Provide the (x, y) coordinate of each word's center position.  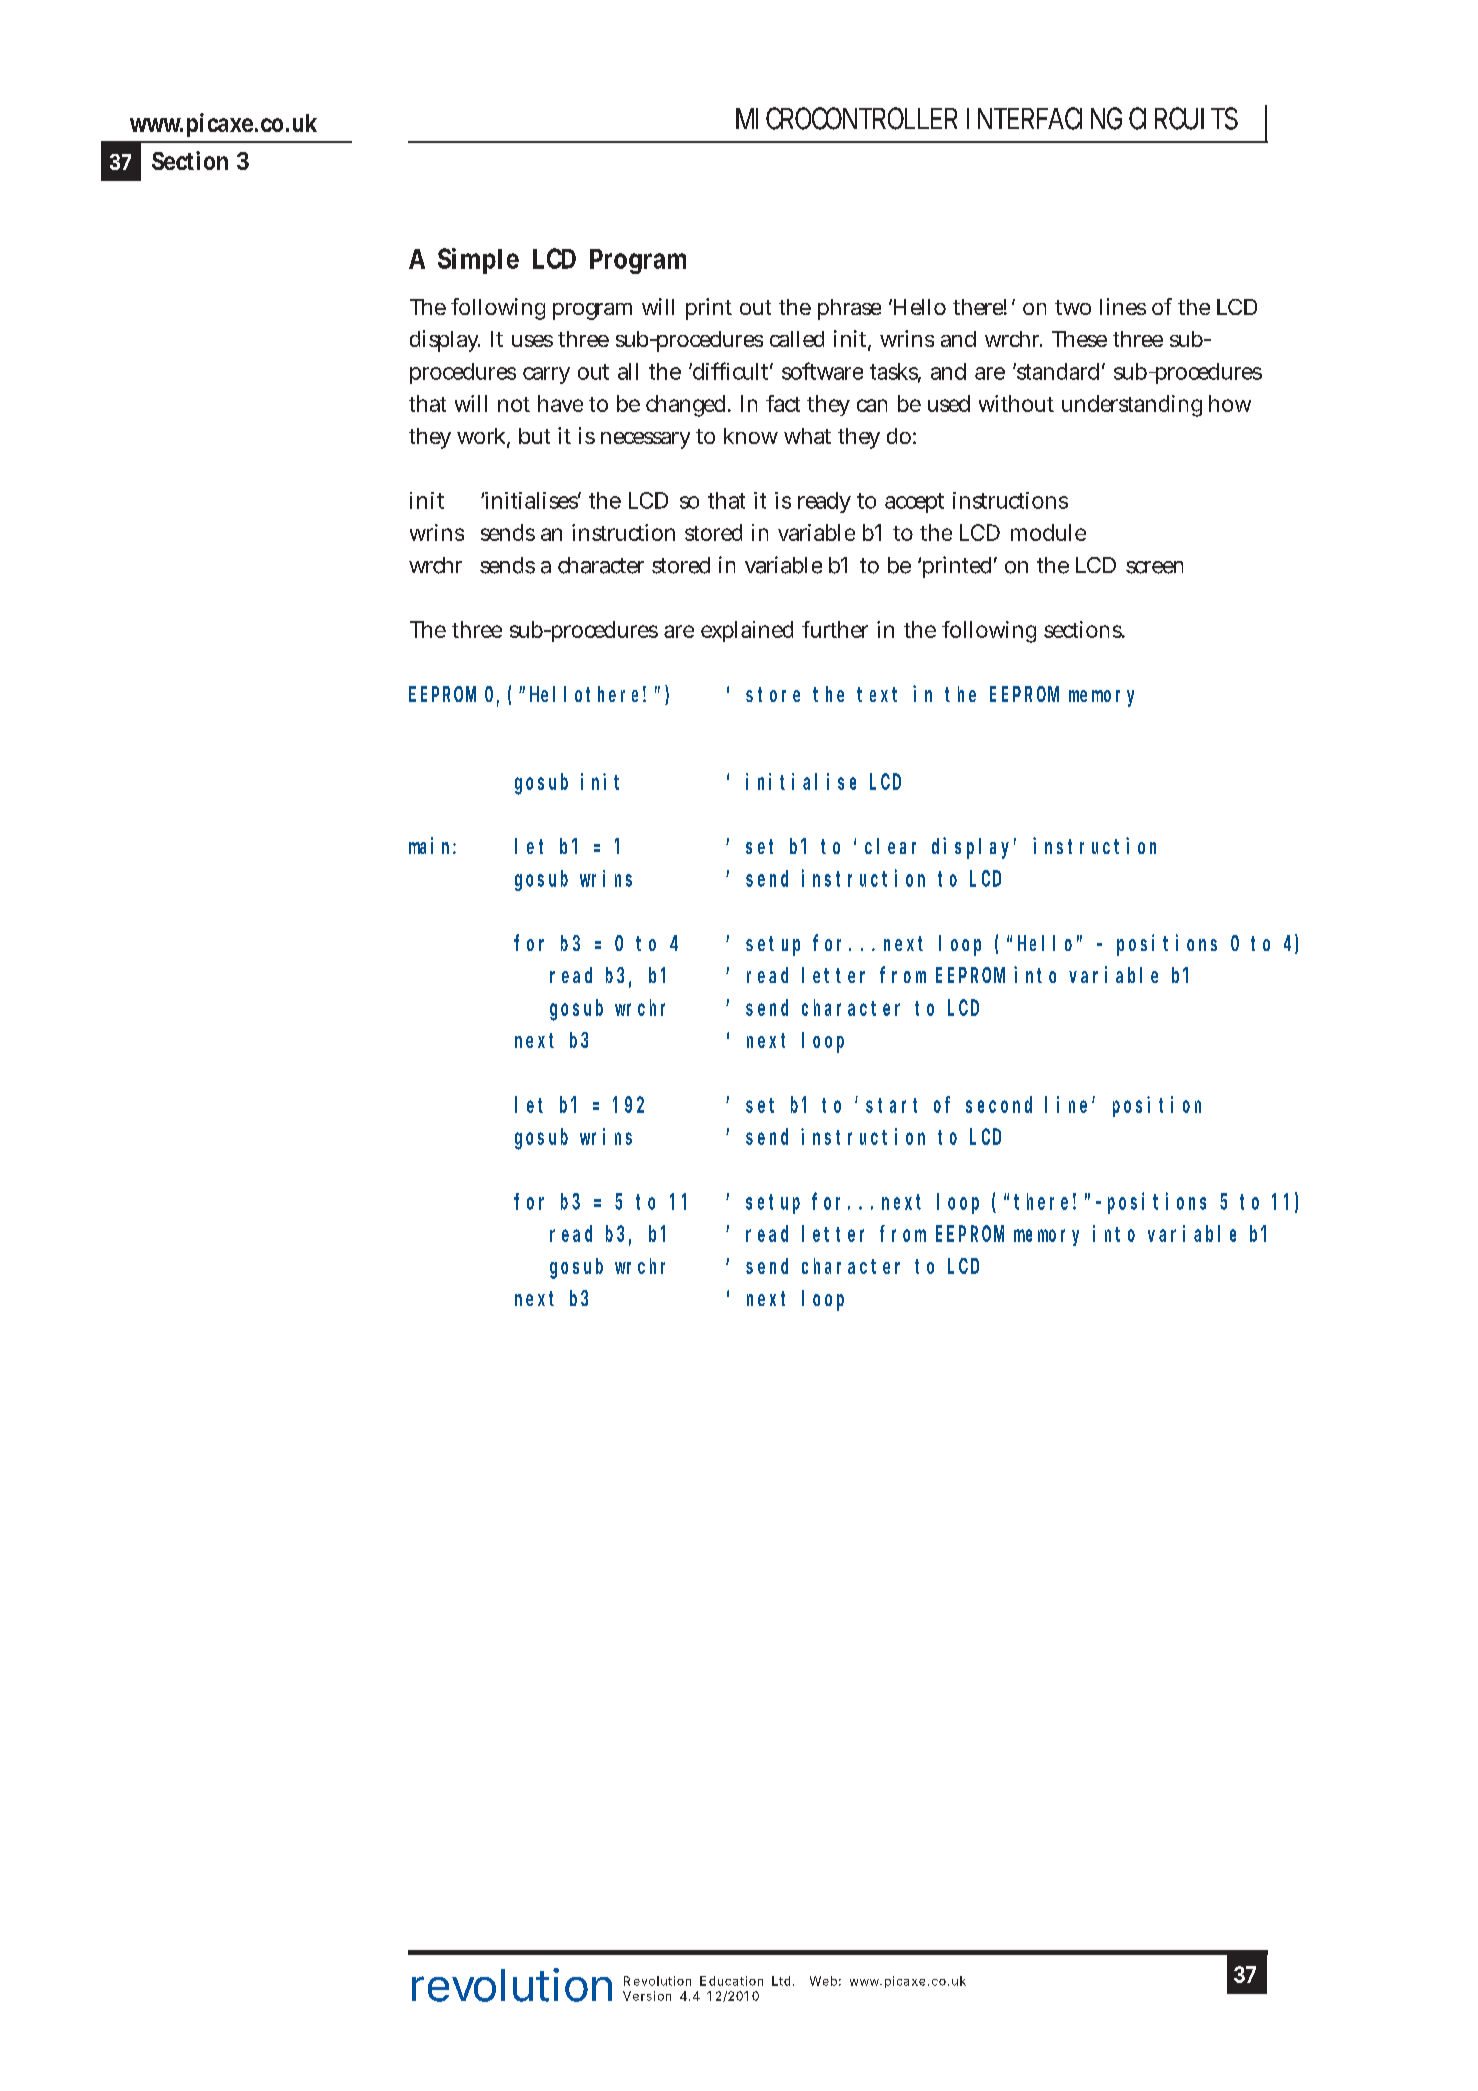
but (534, 436)
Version (647, 1996)
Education (731, 1981)
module (1048, 532)
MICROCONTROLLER (846, 118)
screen (1154, 567)
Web (823, 1981)
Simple (478, 261)
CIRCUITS (1183, 118)
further (835, 629)
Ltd (781, 1981)
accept (914, 503)
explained (747, 631)
